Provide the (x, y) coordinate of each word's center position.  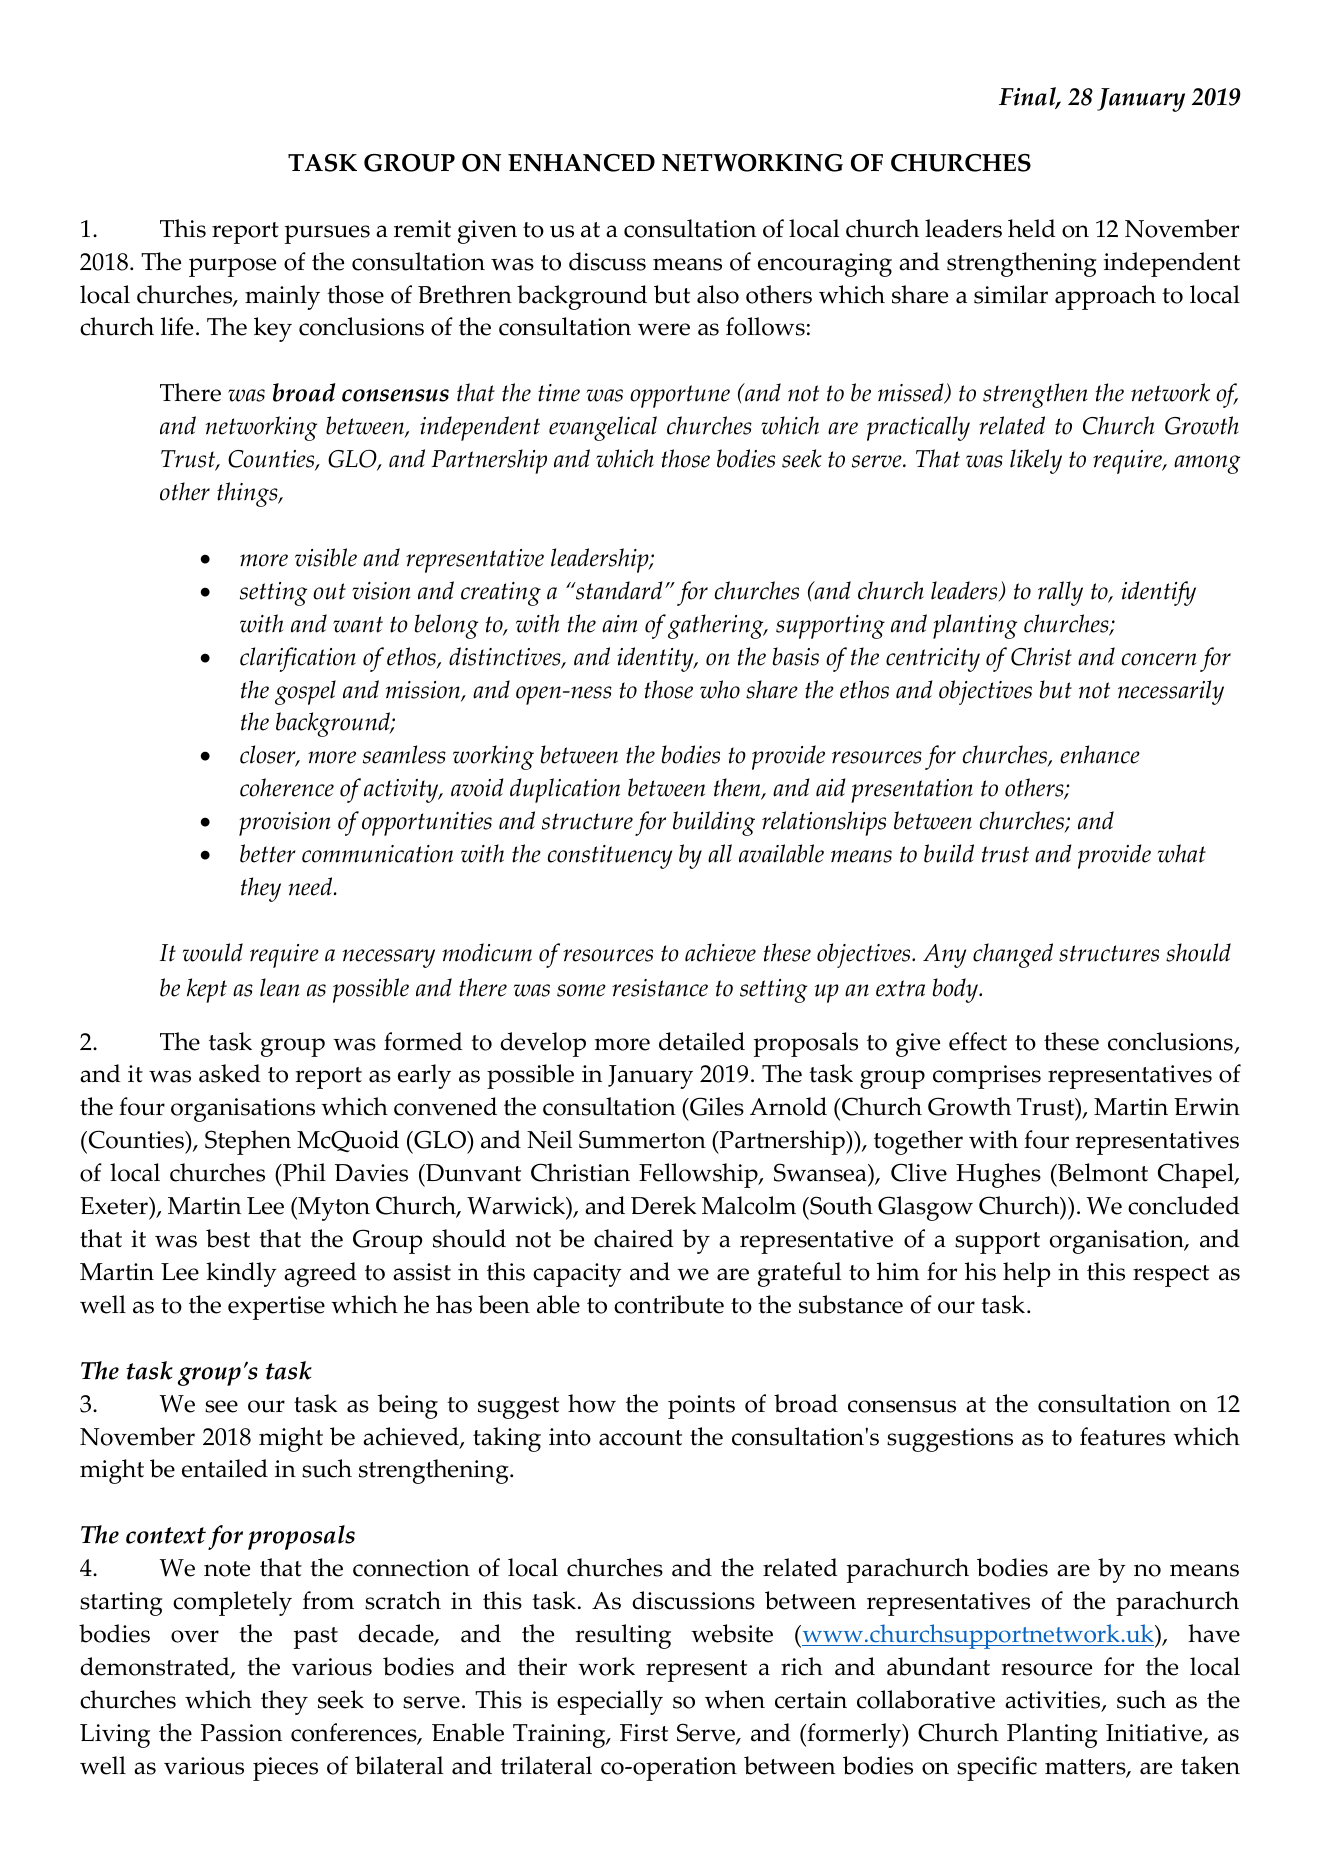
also (718, 294)
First (644, 1733)
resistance (660, 988)
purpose (232, 267)
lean (279, 987)
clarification (298, 659)
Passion (241, 1733)
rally (1060, 593)
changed (1013, 955)
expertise (276, 1308)
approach (1105, 297)
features (1122, 1436)
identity (656, 659)
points (701, 1407)
